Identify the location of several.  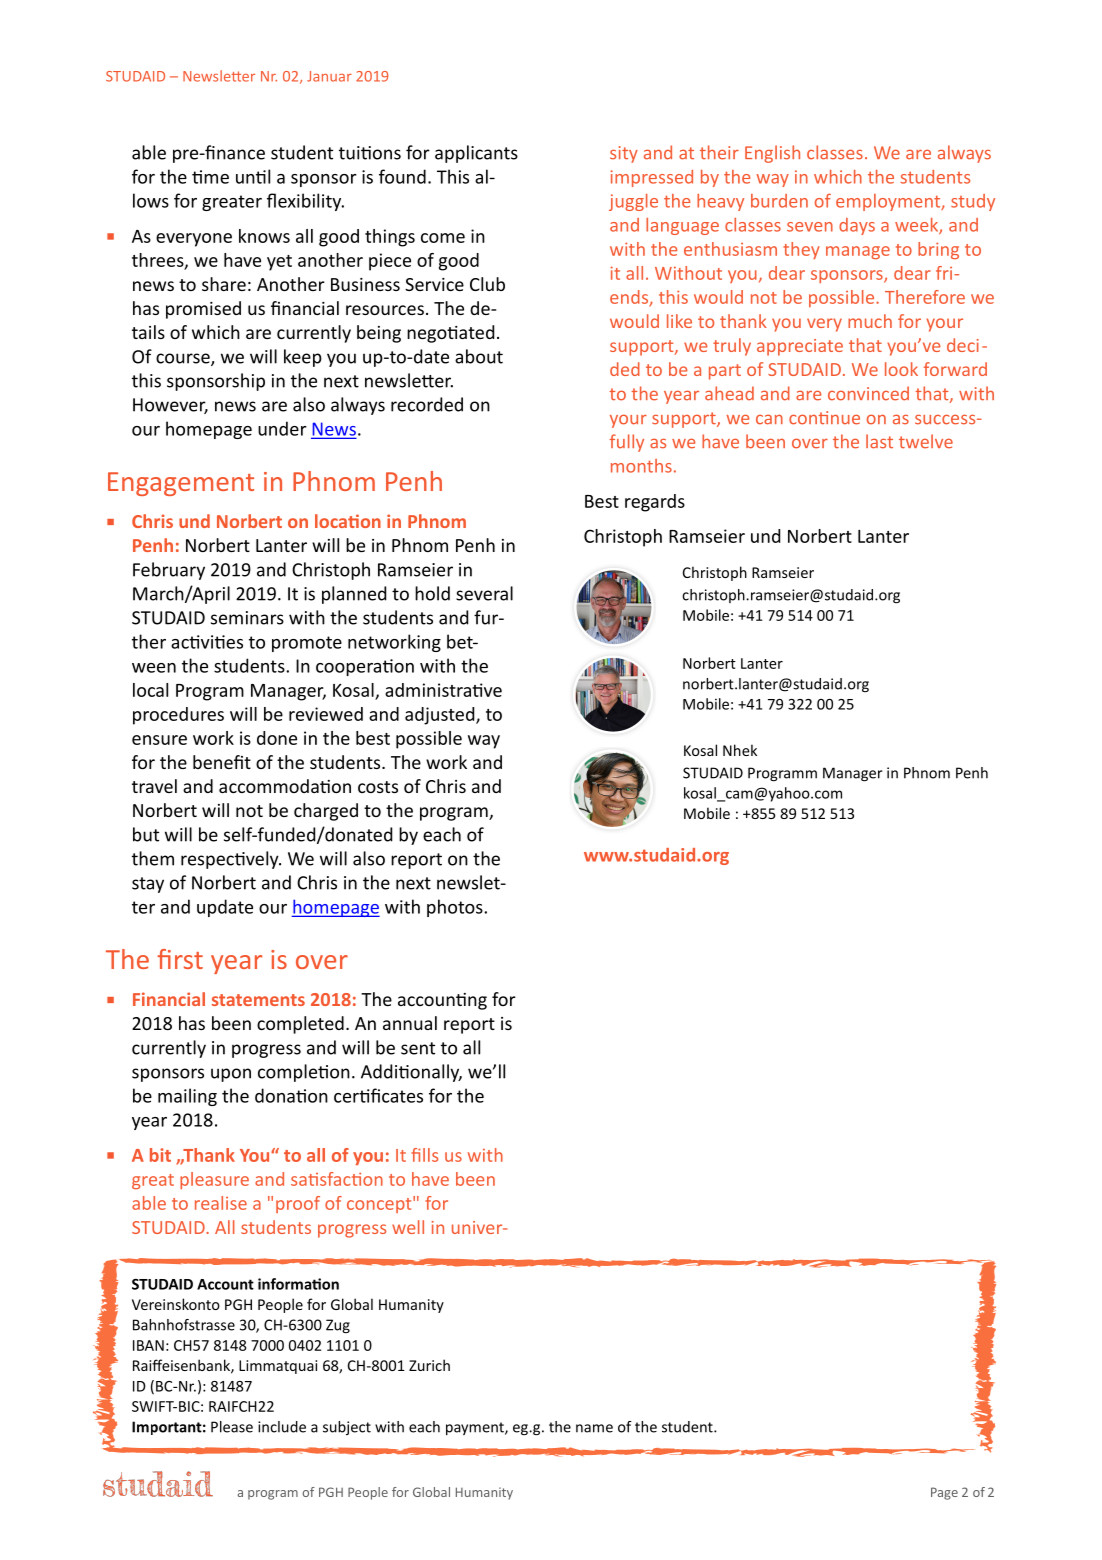
(484, 593).
